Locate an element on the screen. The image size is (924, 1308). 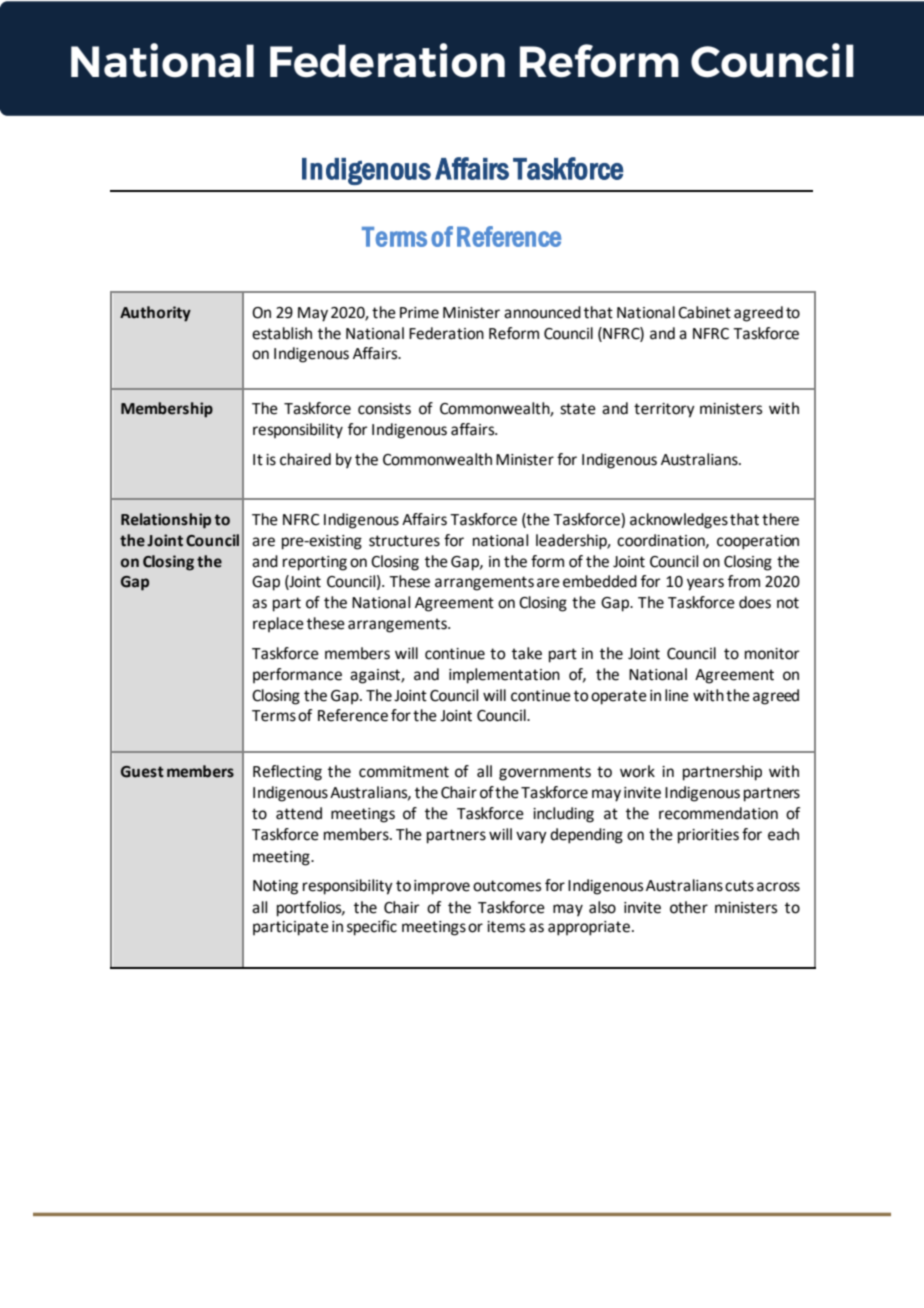
announced is located at coordinates (542, 312).
